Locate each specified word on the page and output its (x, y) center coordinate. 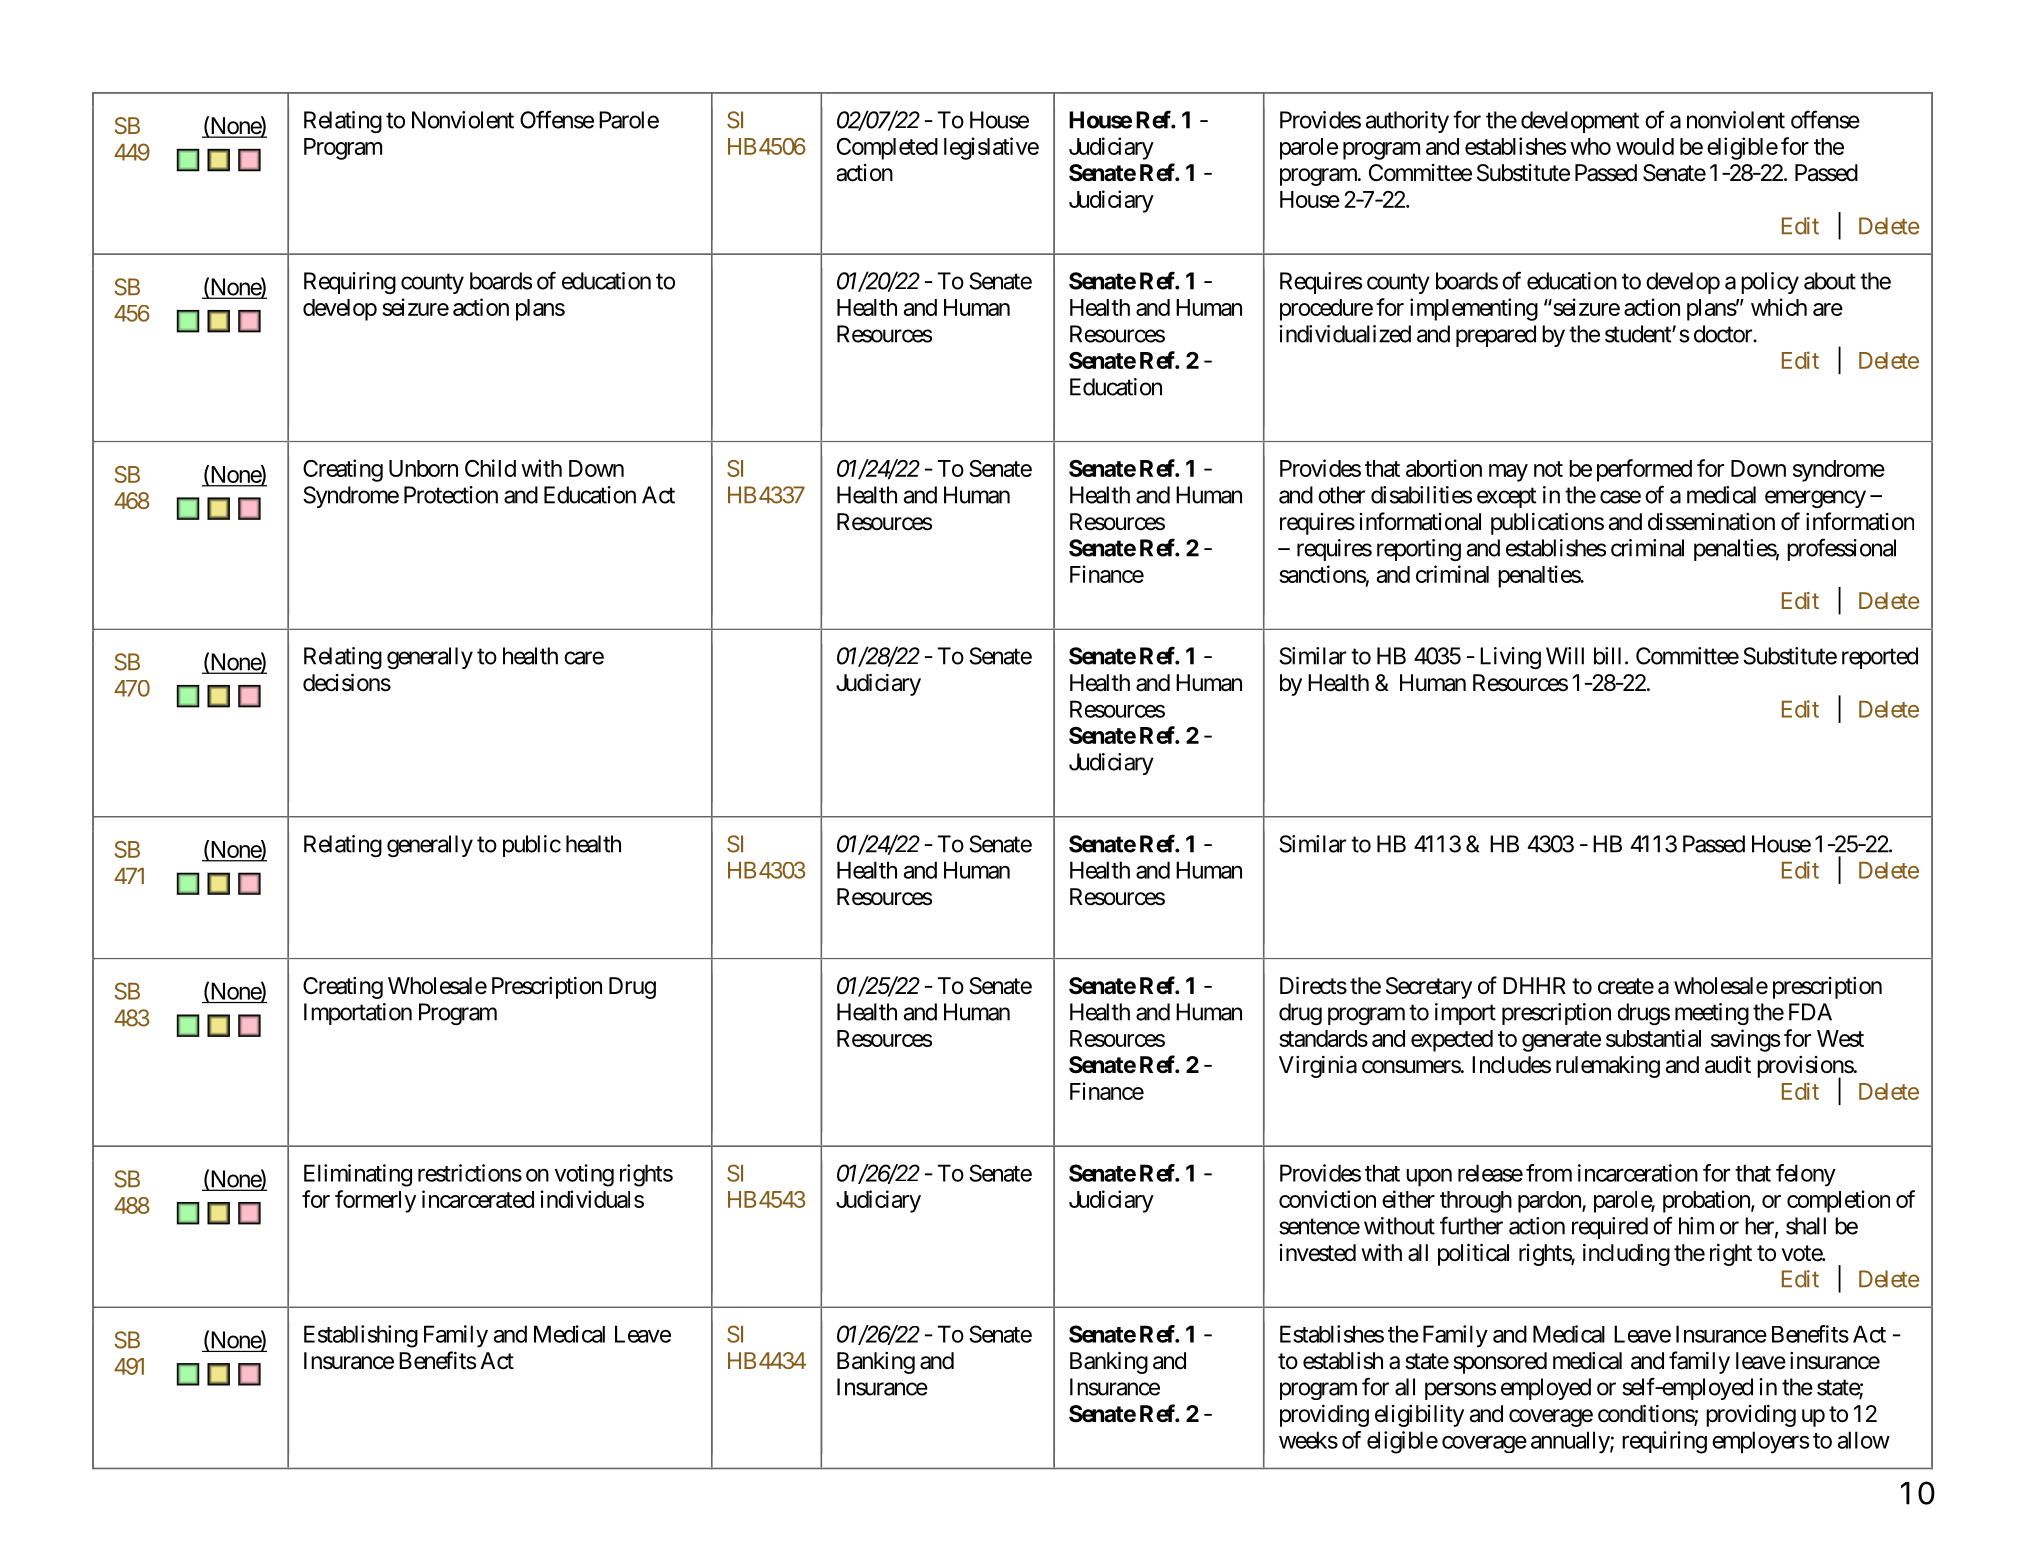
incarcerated (478, 1199)
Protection (451, 495)
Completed (887, 149)
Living (1510, 658)
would (1645, 146)
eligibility (1419, 1416)
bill (1607, 656)
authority (1407, 122)
